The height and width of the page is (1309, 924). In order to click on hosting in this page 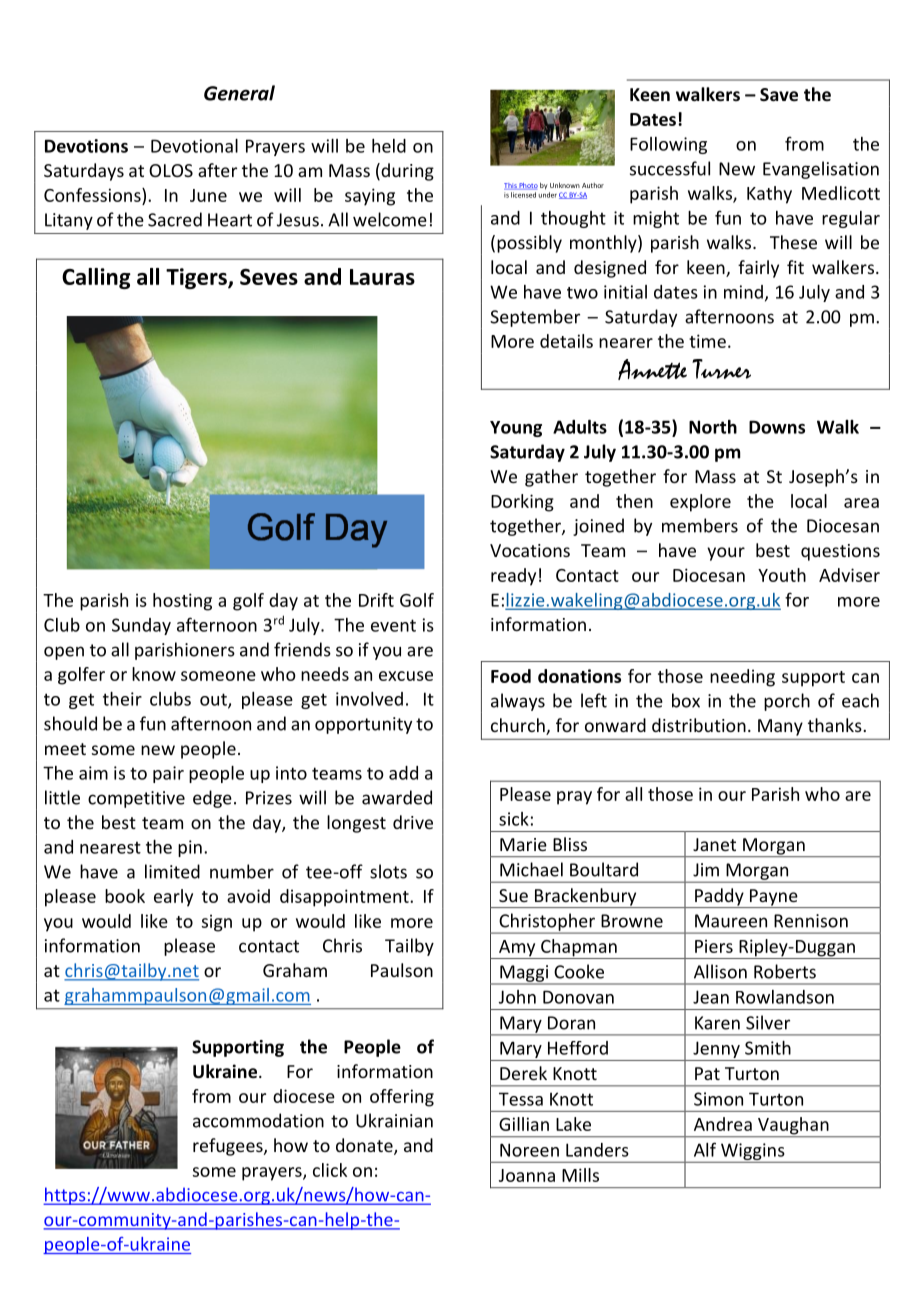, I will do `click(182, 602)`.
